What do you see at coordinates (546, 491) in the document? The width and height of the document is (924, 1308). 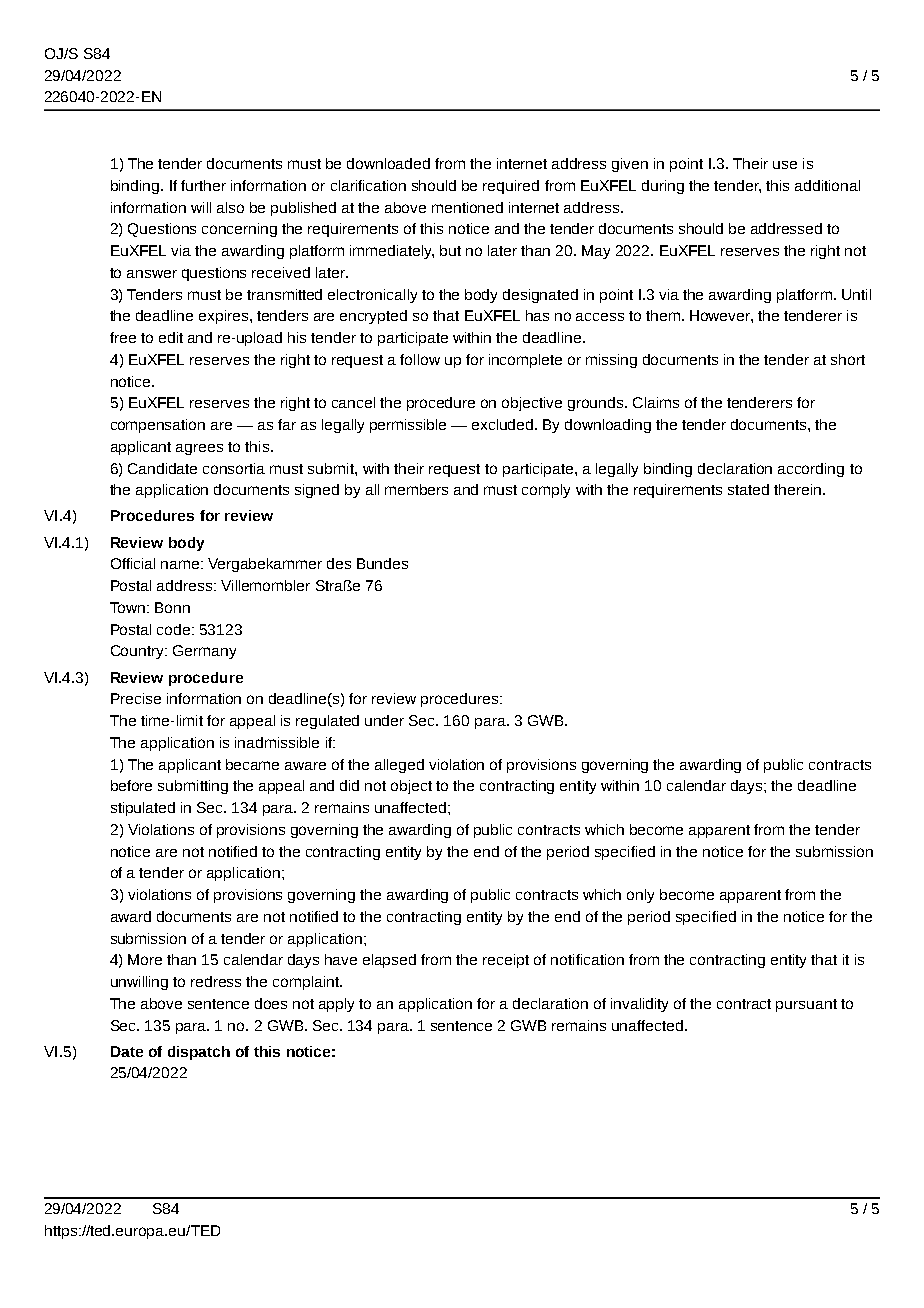 I see `comply` at bounding box center [546, 491].
